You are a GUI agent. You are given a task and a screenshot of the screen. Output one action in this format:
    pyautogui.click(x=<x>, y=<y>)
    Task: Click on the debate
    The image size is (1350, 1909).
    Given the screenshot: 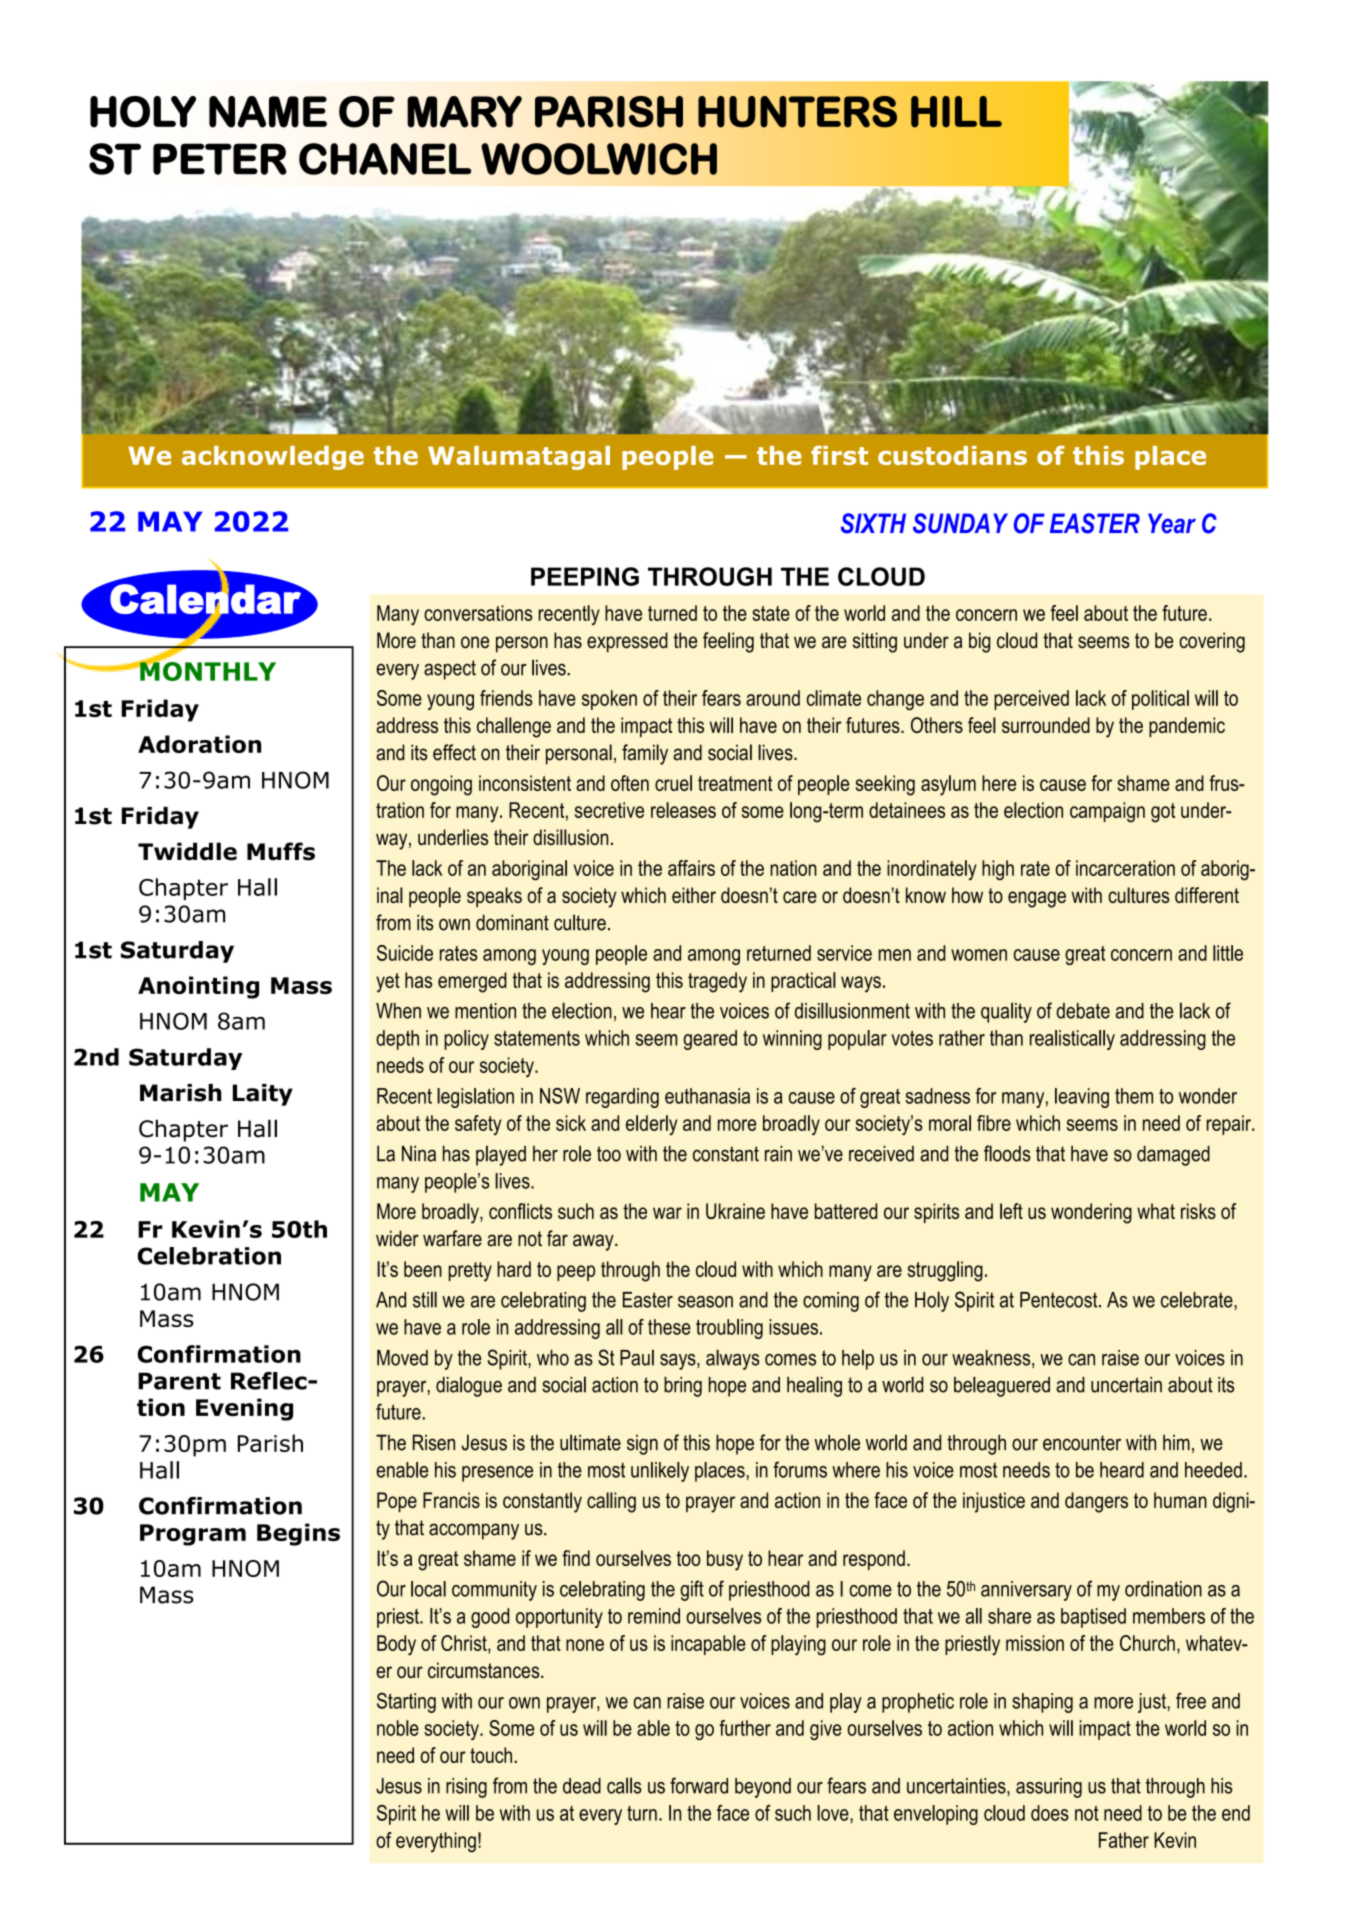 What is the action you would take?
    pyautogui.click(x=1083, y=1011)
